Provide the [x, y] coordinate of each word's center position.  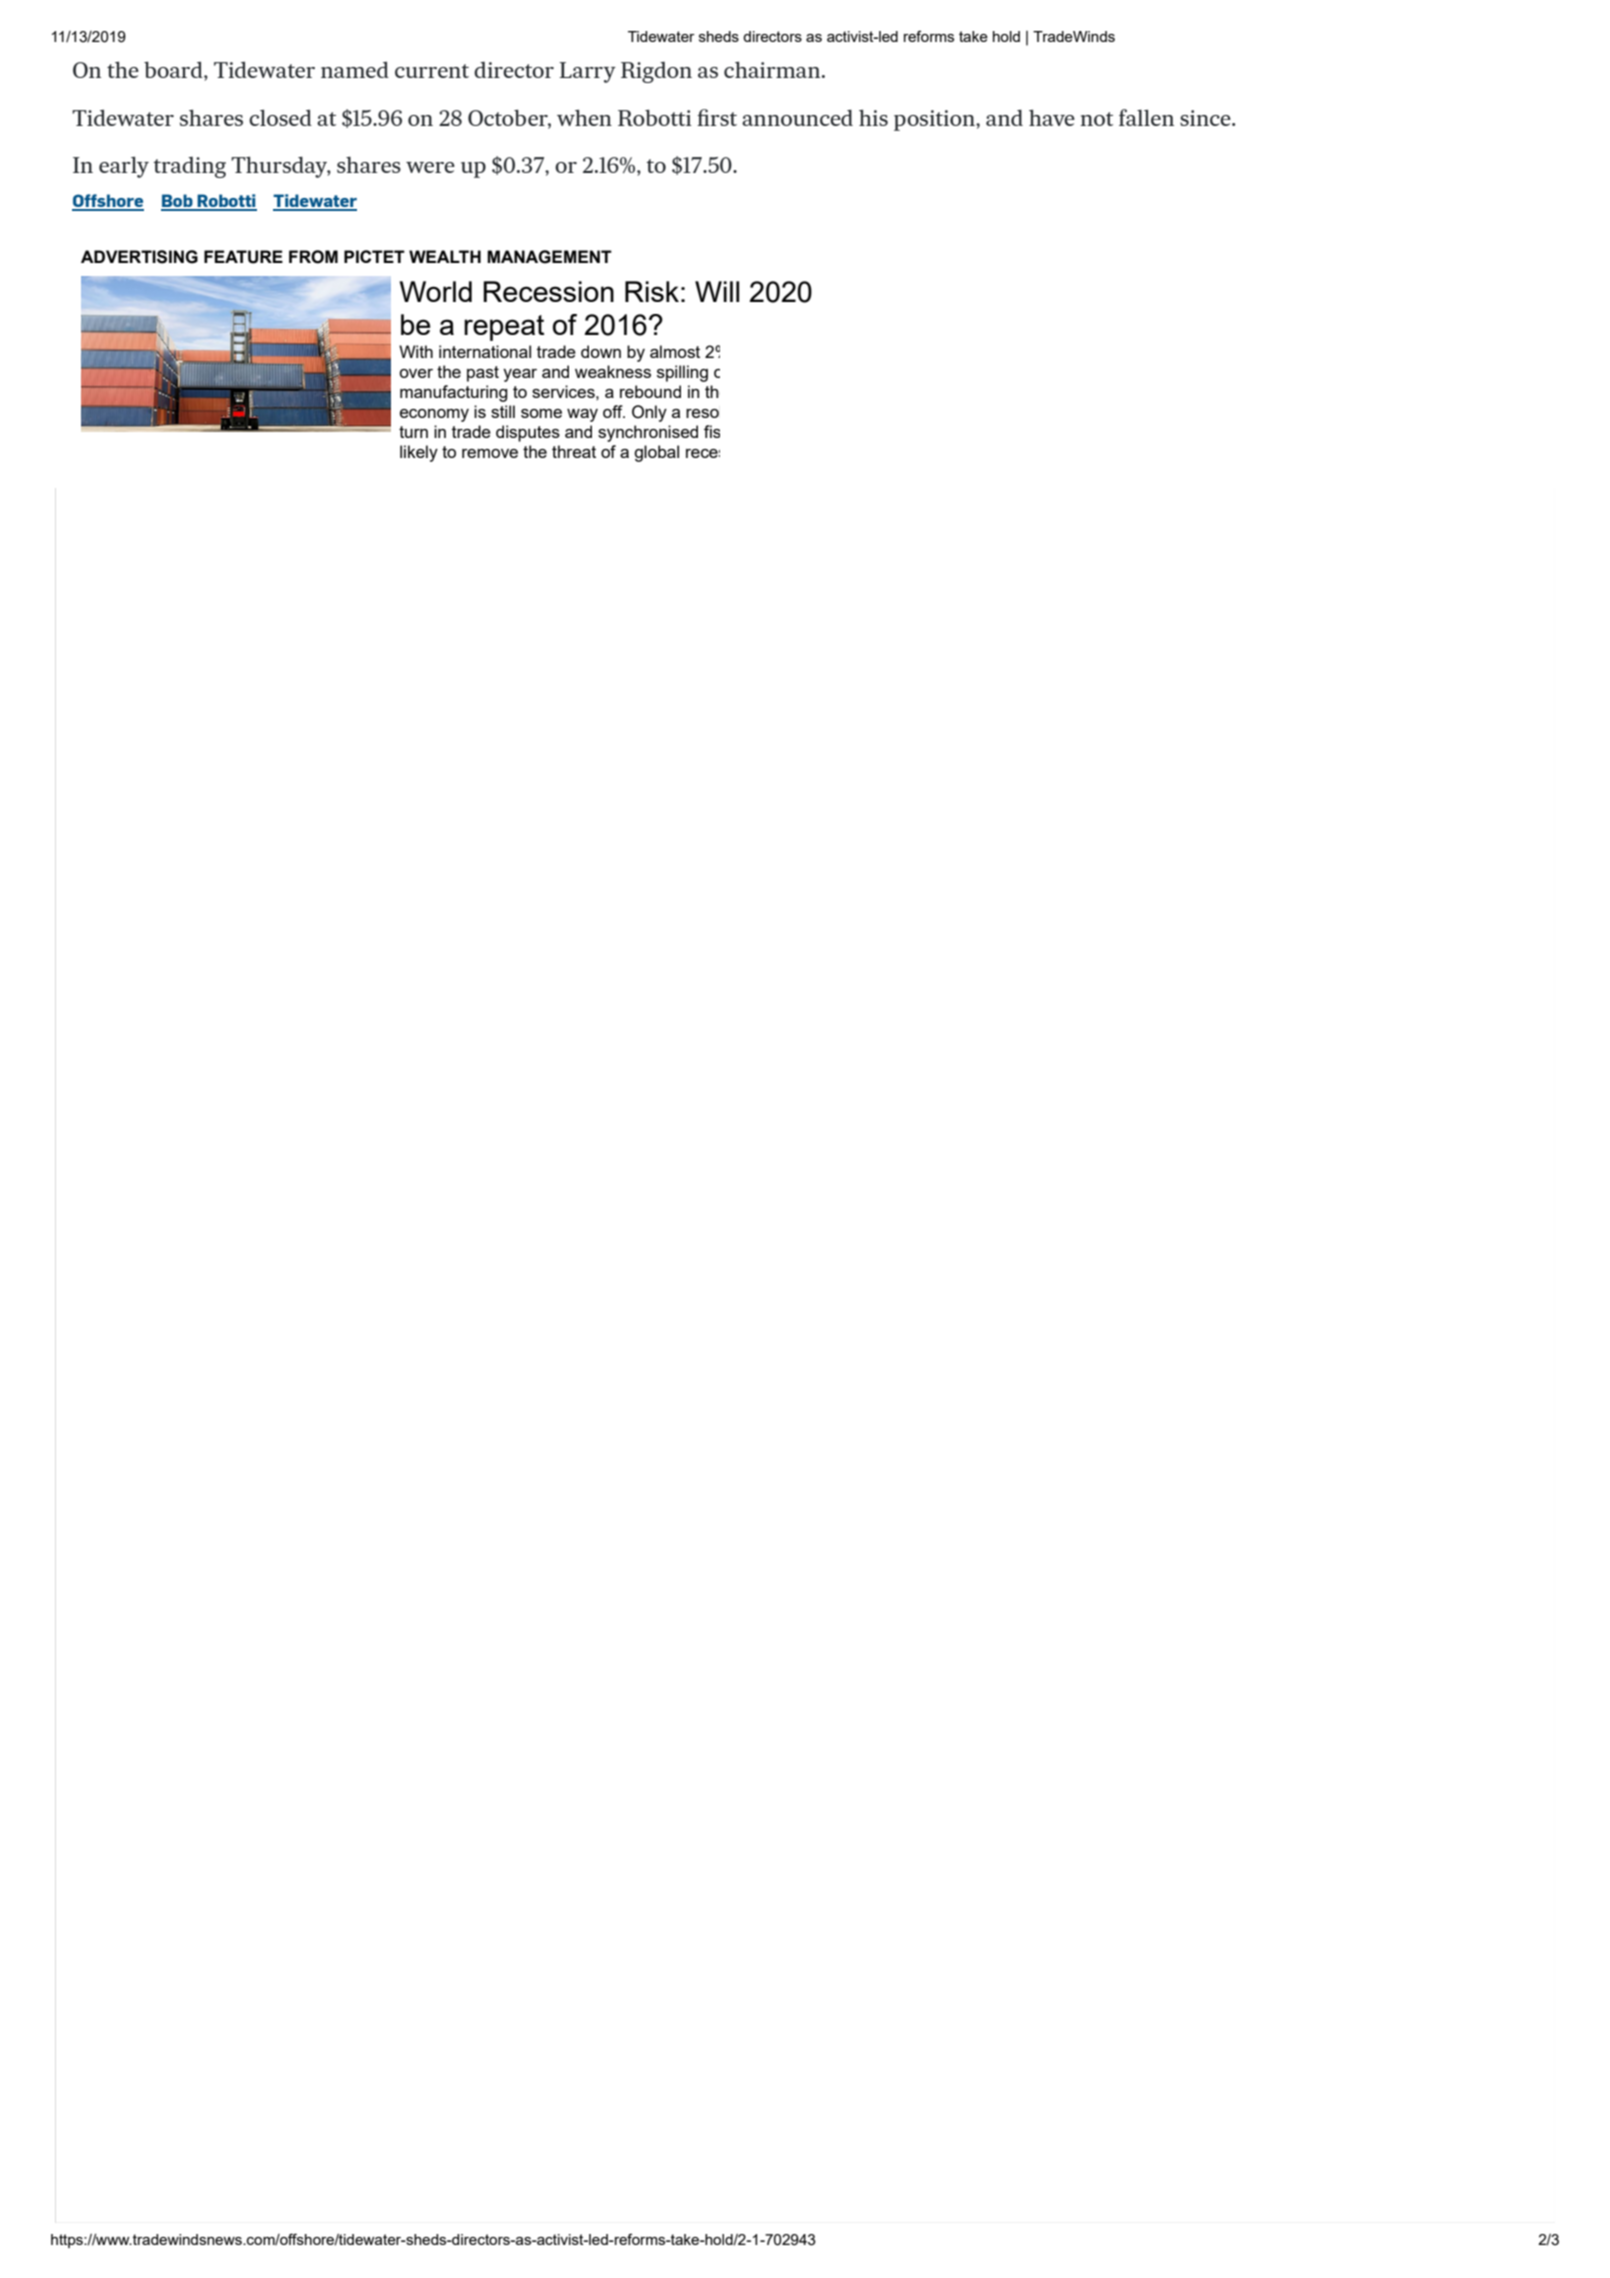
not [1096, 119]
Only [649, 413]
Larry [587, 72]
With [416, 351]
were [430, 167]
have [1052, 117]
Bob [178, 202]
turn [413, 432]
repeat [504, 328]
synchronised [648, 433]
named [355, 69]
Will [717, 291]
